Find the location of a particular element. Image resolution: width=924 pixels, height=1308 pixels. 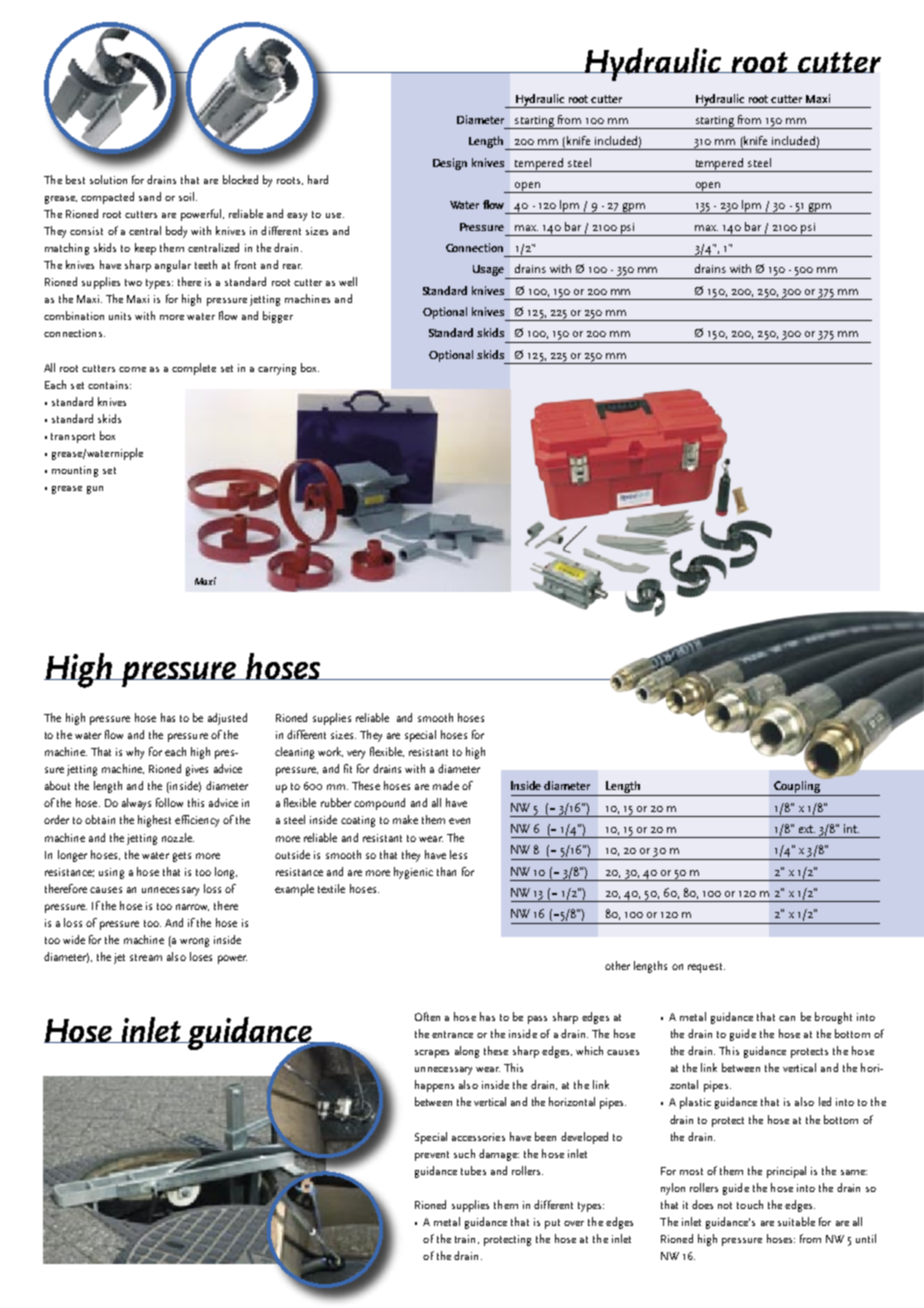

sand is located at coordinates (150, 196).
